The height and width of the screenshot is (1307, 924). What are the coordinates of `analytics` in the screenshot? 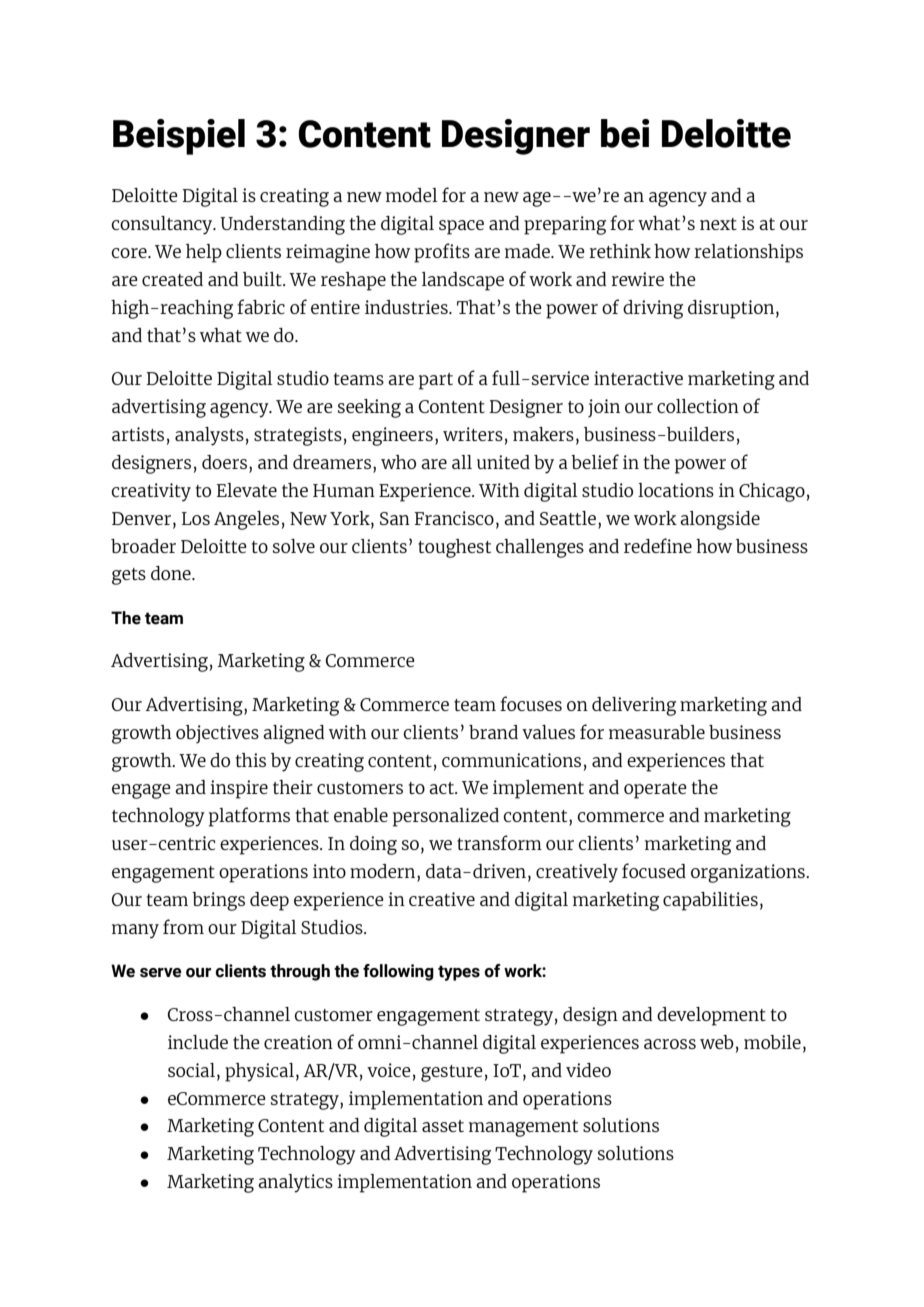 It's located at (295, 1183).
